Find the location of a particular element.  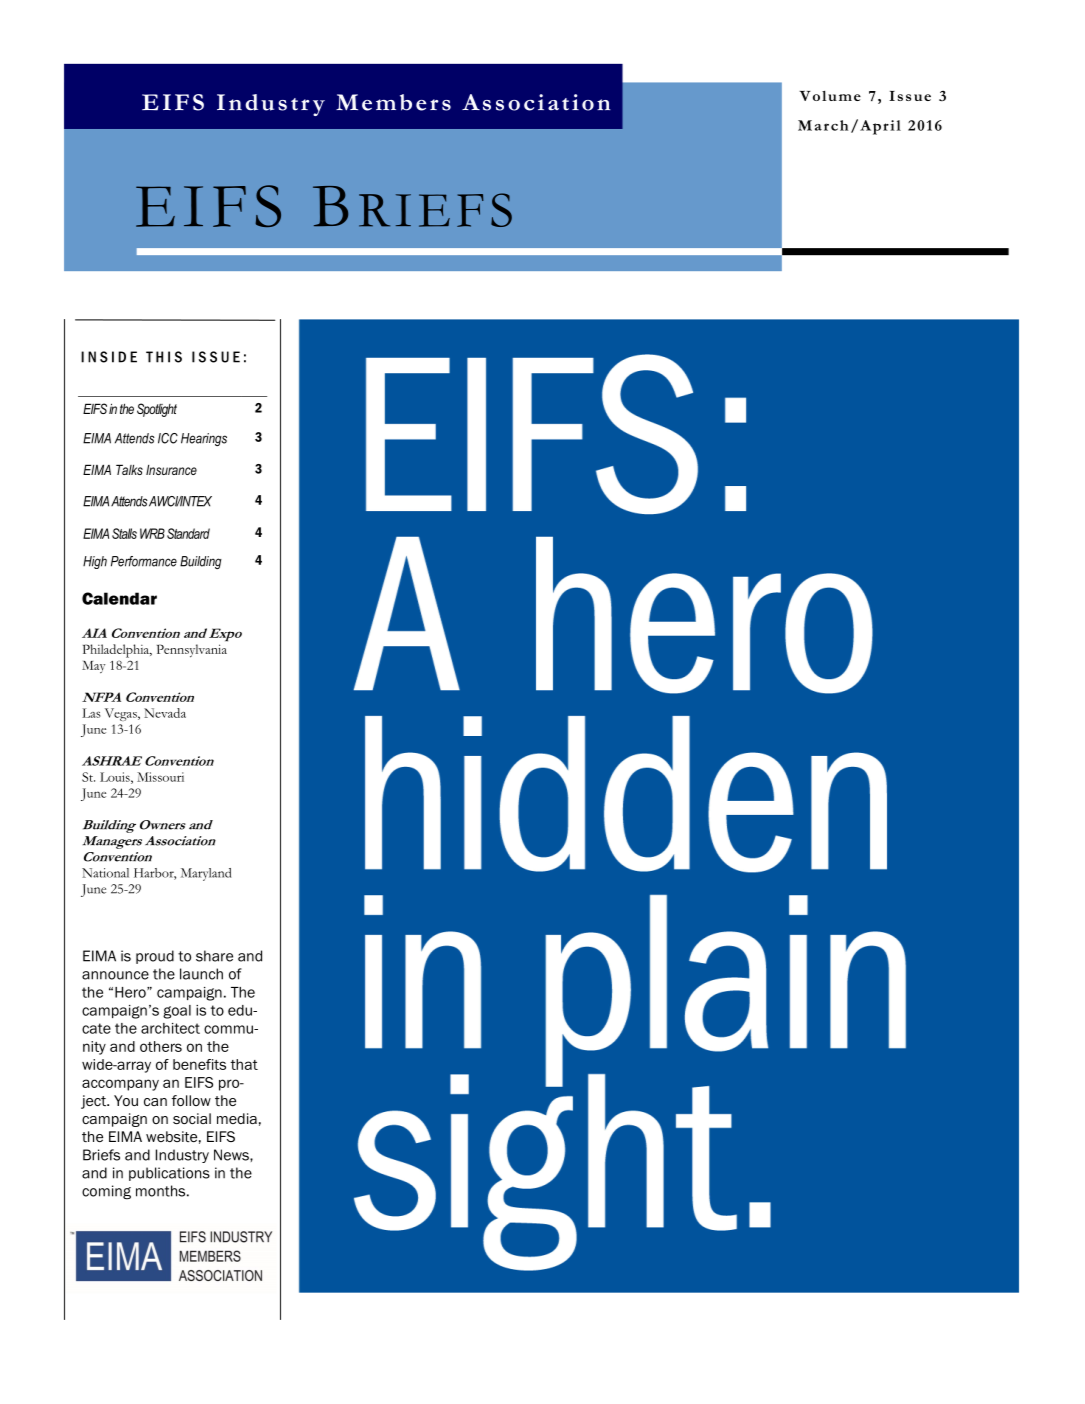

announce is located at coordinates (115, 975).
